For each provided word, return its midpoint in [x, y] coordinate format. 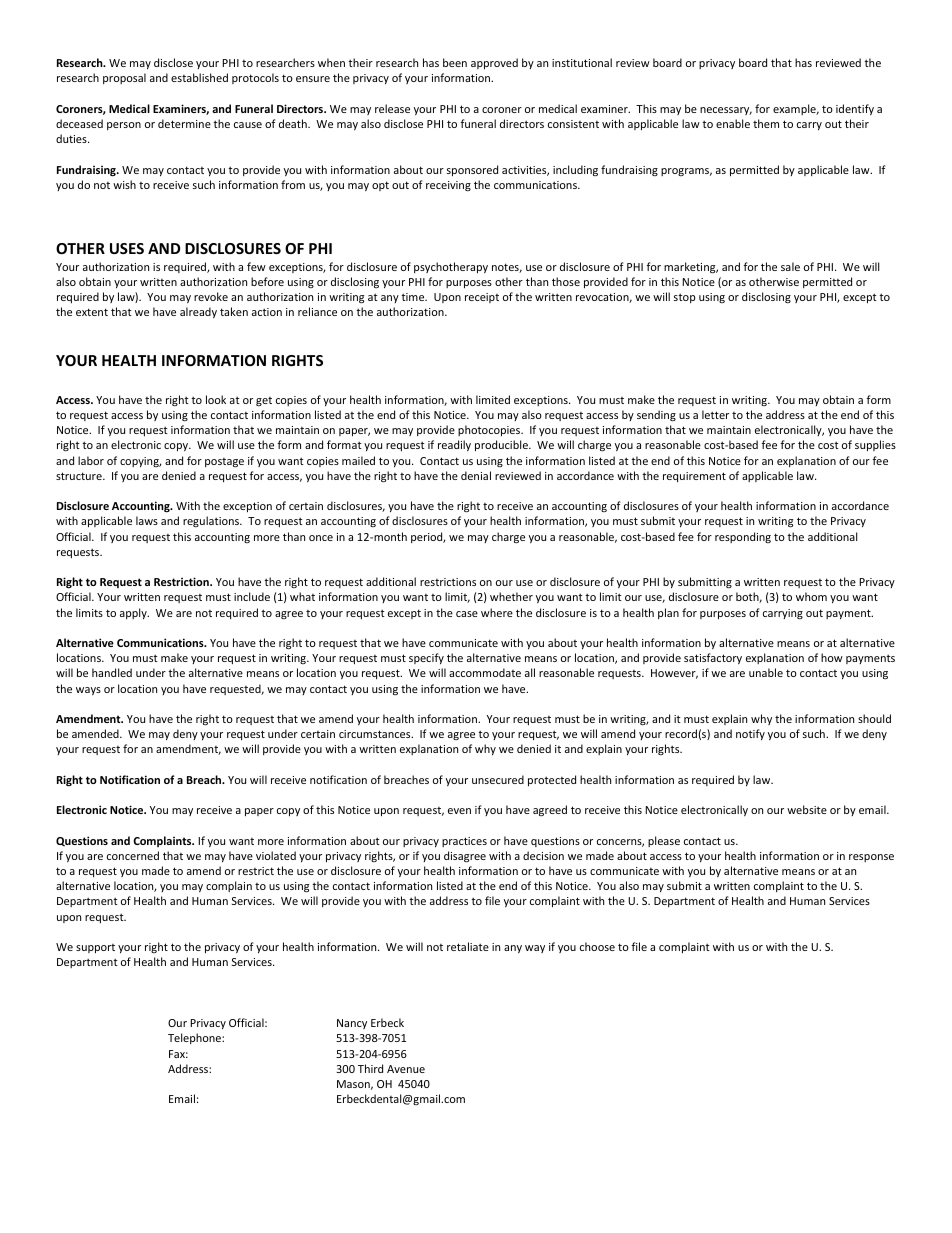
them [766, 123]
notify [750, 734]
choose [597, 946]
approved [494, 63]
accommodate [485, 672]
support [95, 948]
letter [715, 414]
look [216, 399]
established [199, 77]
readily [454, 445]
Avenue [406, 1069]
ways [88, 691]
